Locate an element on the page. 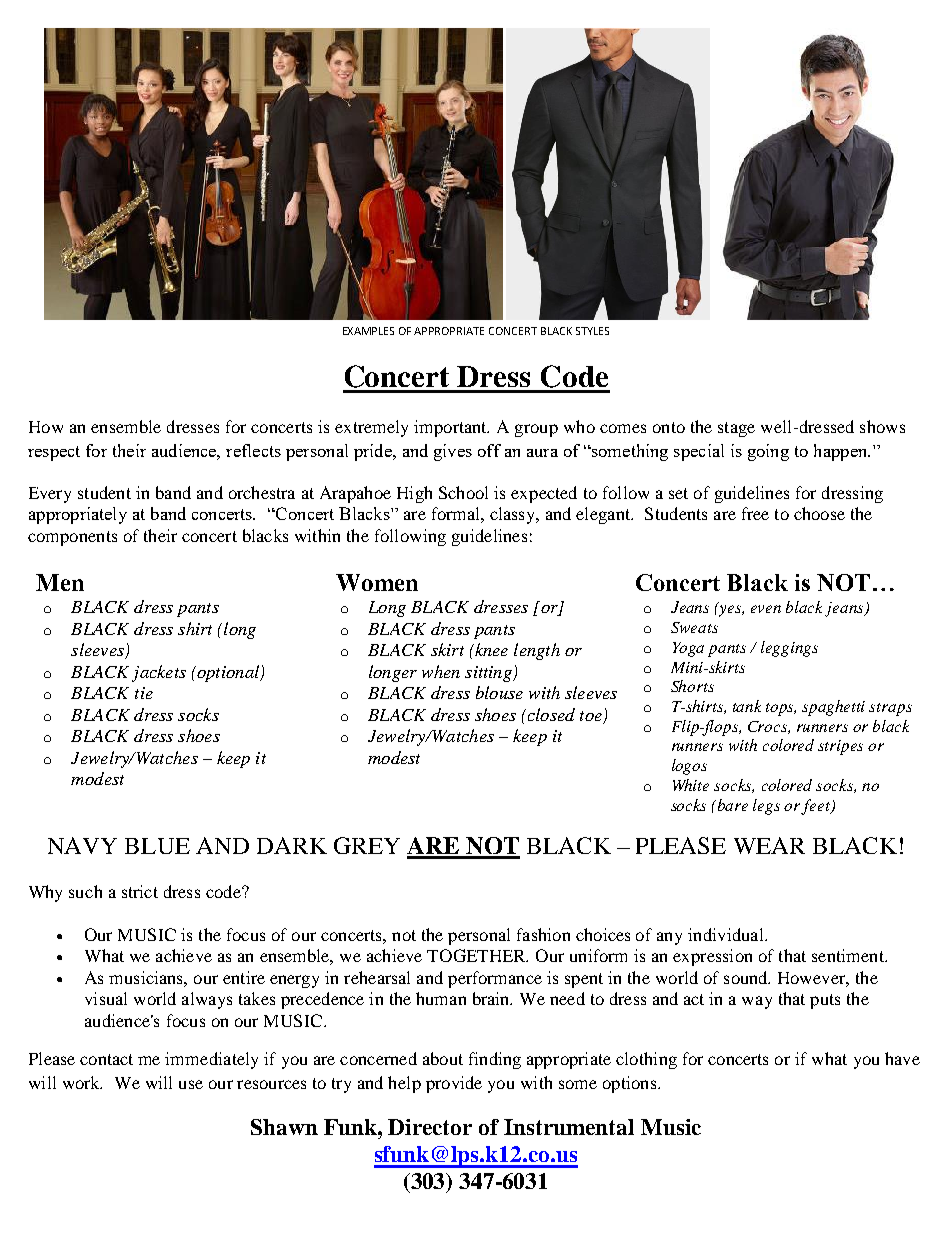  provide is located at coordinates (454, 1084).
